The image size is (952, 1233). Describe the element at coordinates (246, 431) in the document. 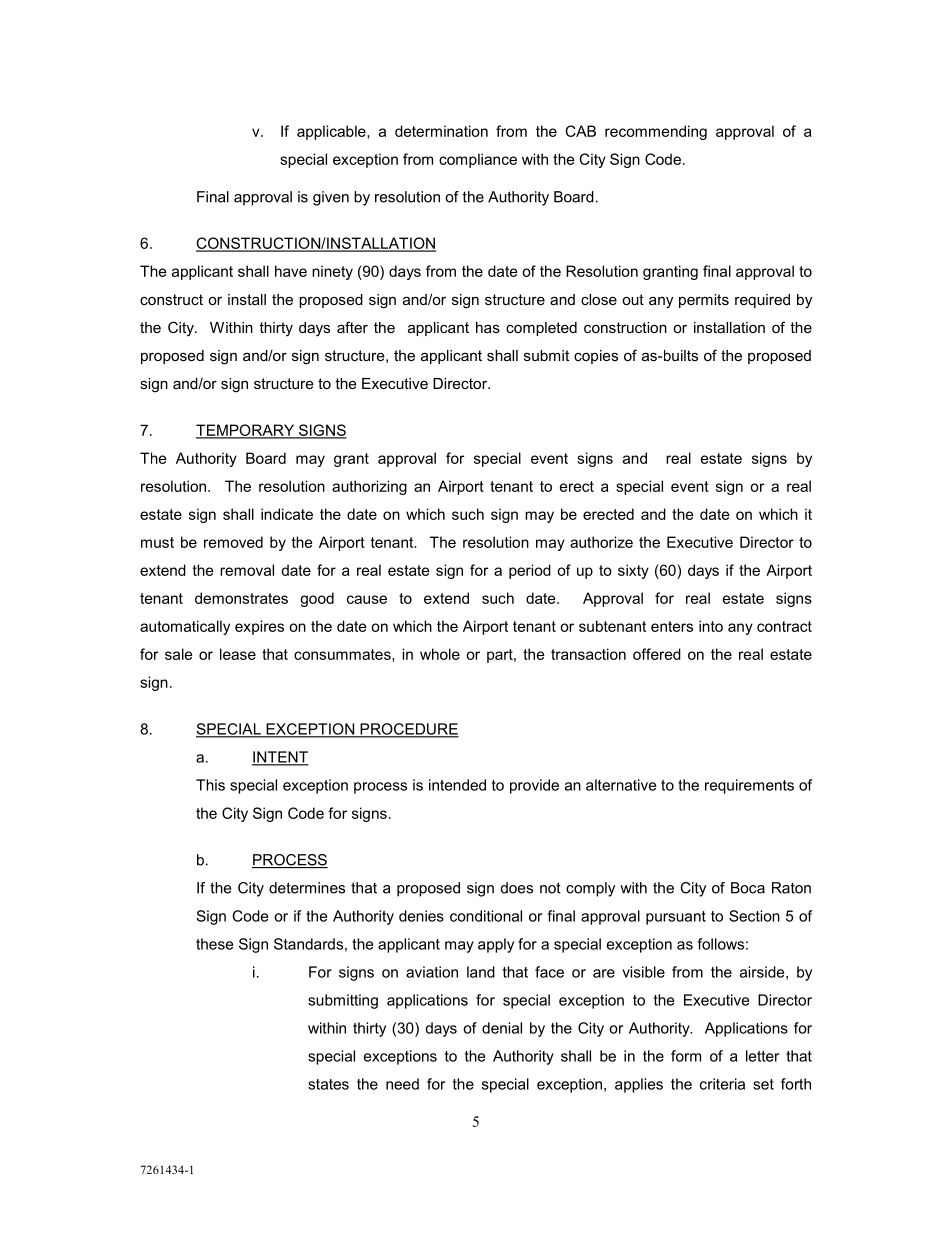

I see `TEMPORARY` at that location.
